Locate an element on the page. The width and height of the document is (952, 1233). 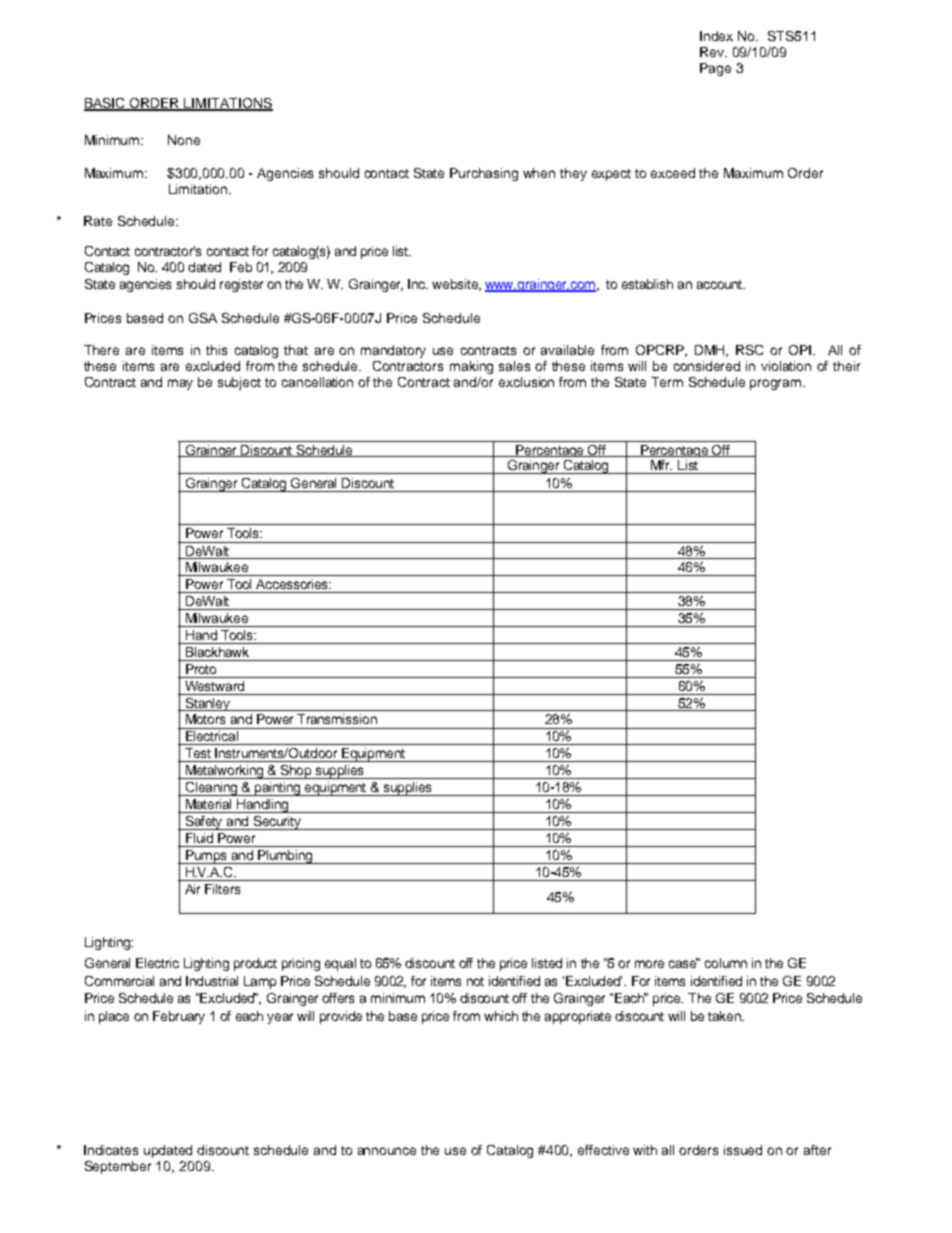
may is located at coordinates (180, 384).
